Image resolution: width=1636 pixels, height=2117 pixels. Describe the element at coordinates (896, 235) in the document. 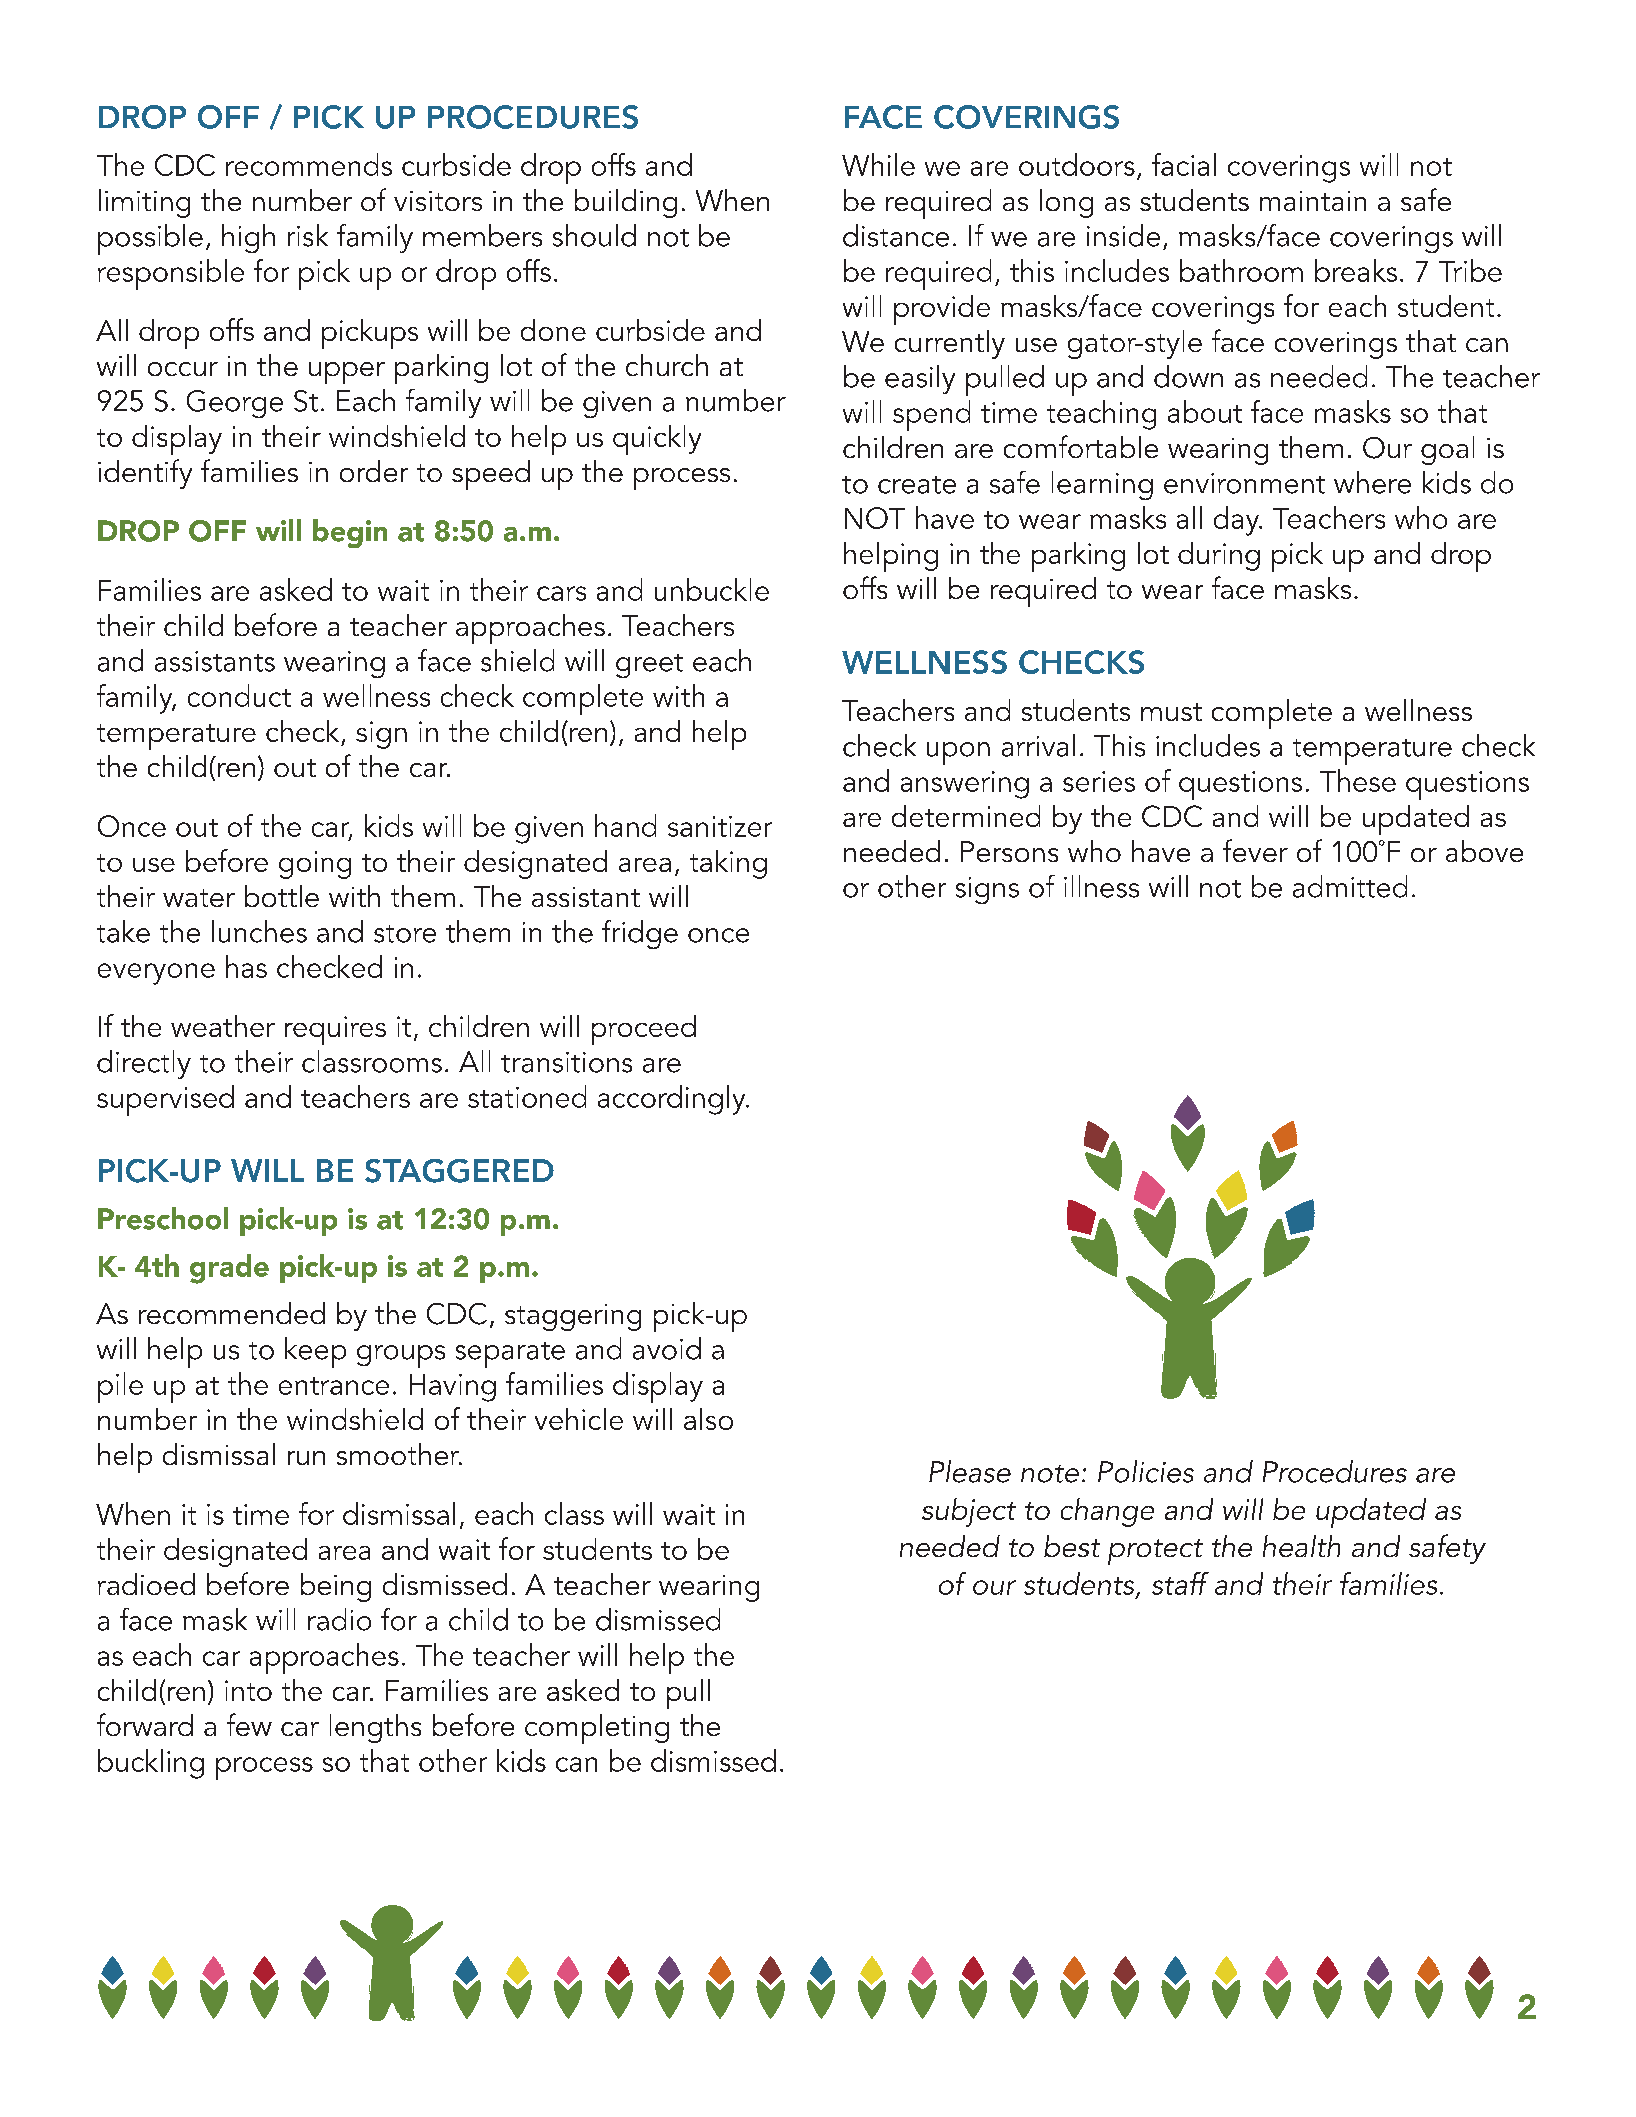

I see `distance` at that location.
